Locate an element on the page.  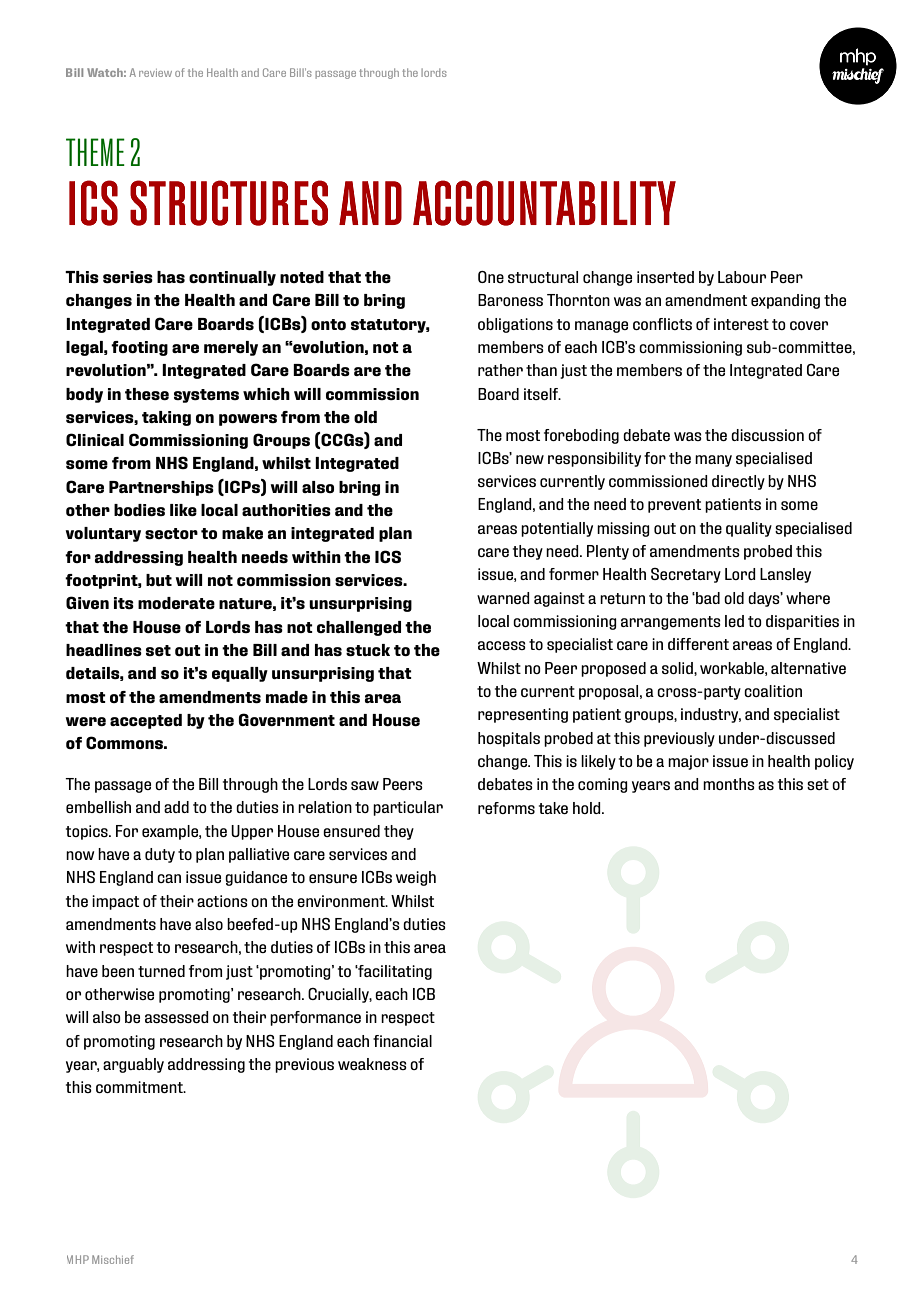
weakness is located at coordinates (372, 1064).
